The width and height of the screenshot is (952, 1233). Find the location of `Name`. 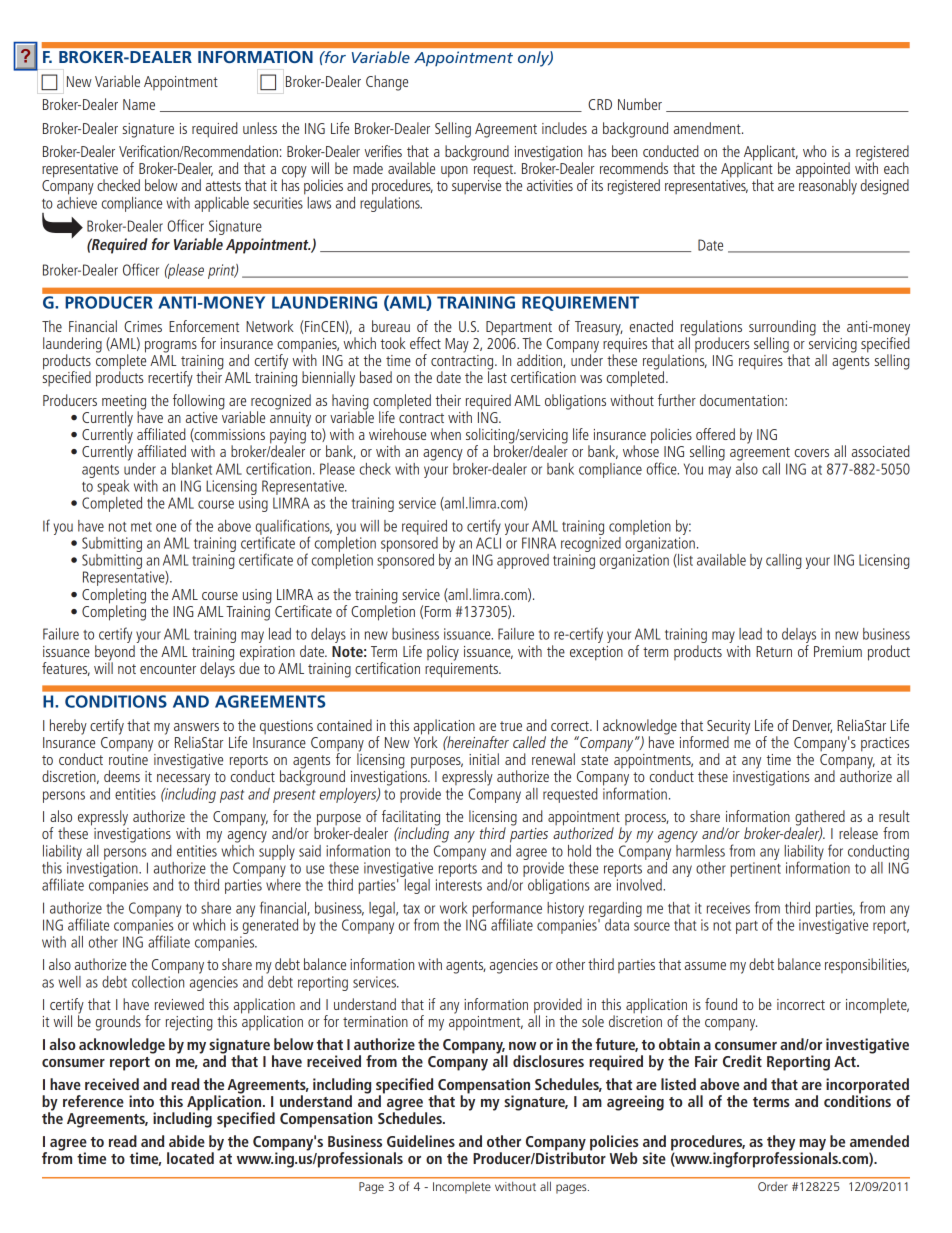

Name is located at coordinates (139, 104).
